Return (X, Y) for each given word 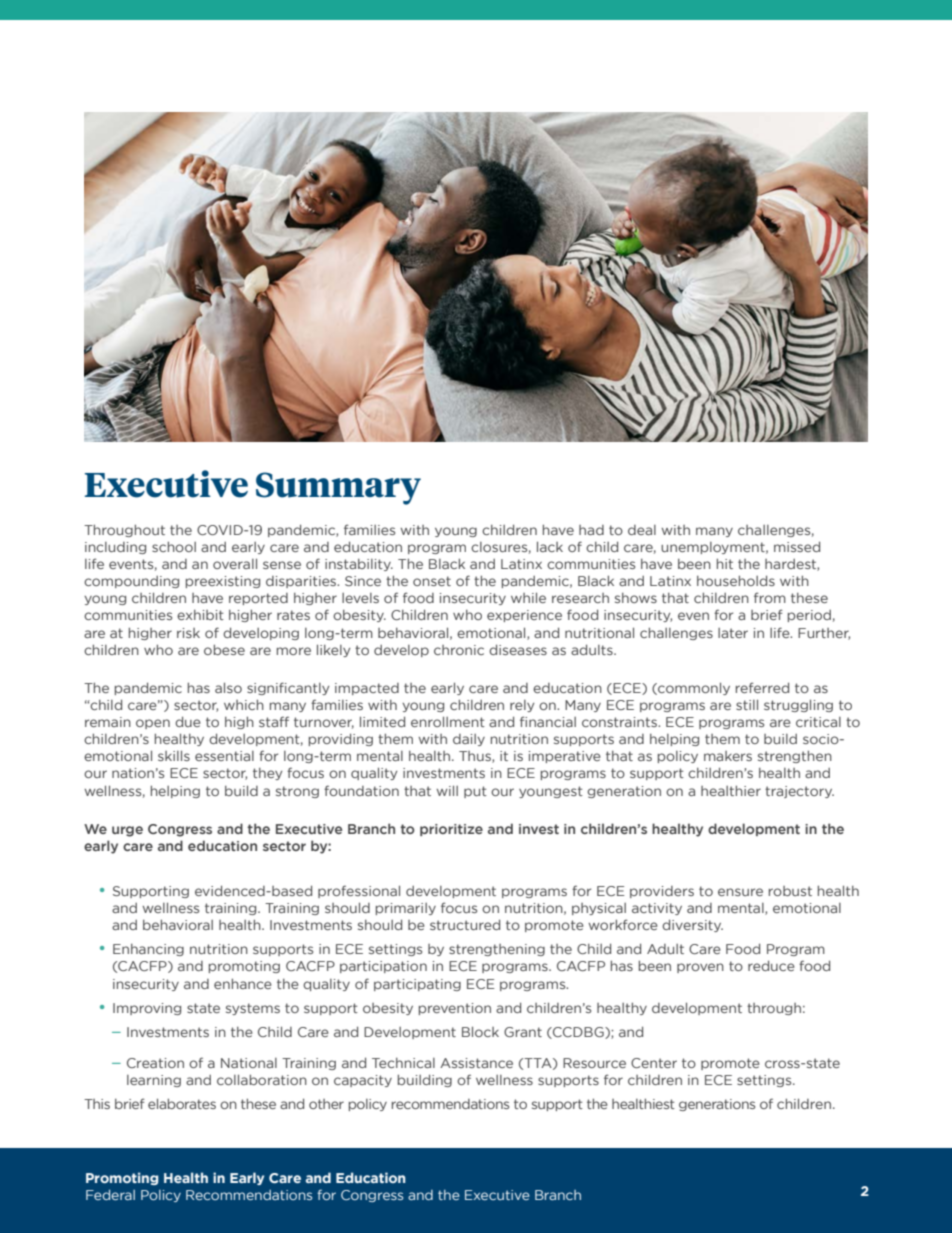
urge (127, 831)
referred (762, 687)
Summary (338, 488)
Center (654, 1063)
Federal (110, 1194)
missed (797, 546)
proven (700, 968)
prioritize (451, 830)
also (228, 687)
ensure (740, 892)
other (326, 1104)
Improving (147, 1009)
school (174, 546)
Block (480, 1031)
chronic (459, 650)
